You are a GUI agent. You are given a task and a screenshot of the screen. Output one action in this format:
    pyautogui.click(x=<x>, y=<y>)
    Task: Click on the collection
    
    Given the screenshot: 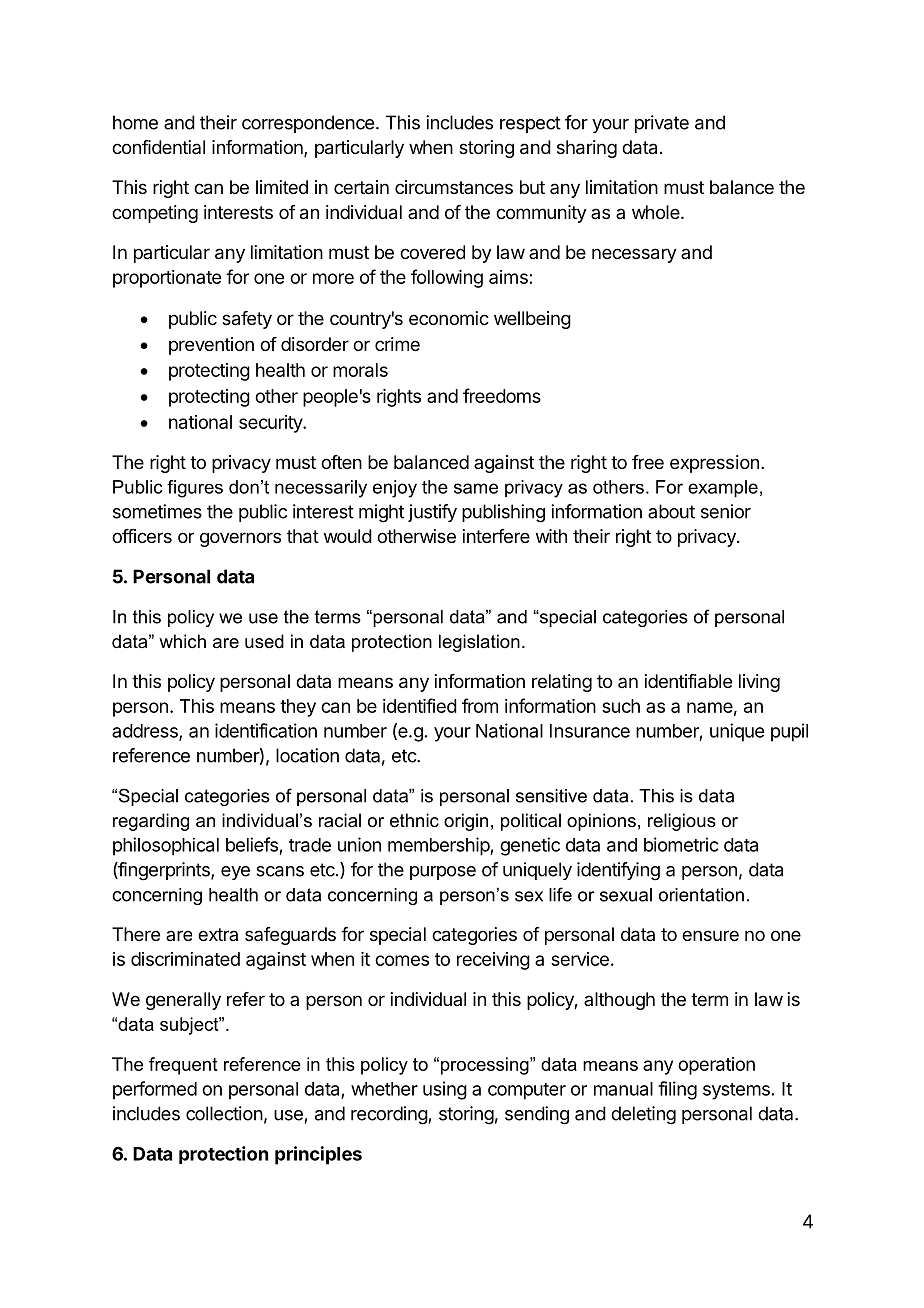 What is the action you would take?
    pyautogui.click(x=224, y=1113)
